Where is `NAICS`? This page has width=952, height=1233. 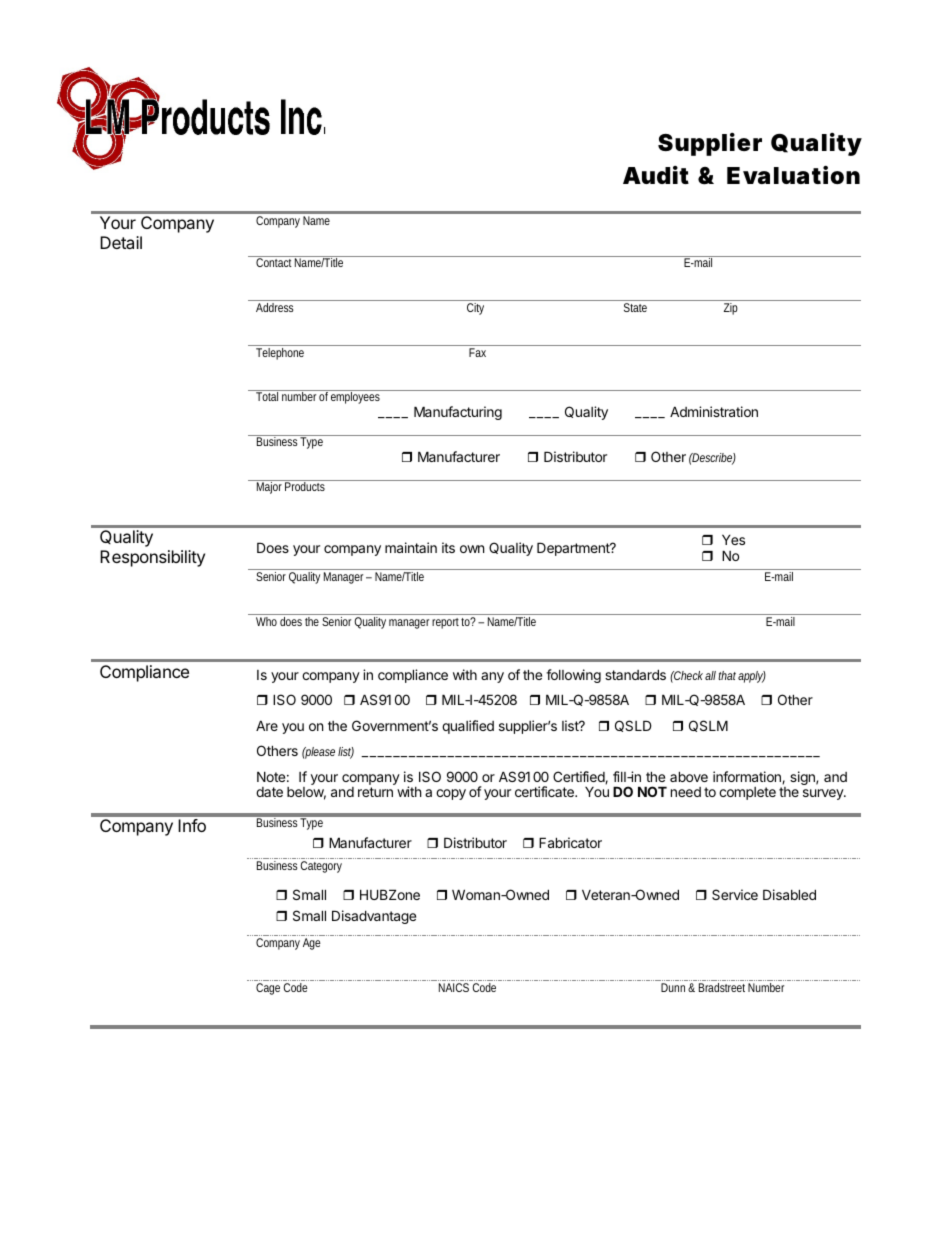 NAICS is located at coordinates (454, 987).
